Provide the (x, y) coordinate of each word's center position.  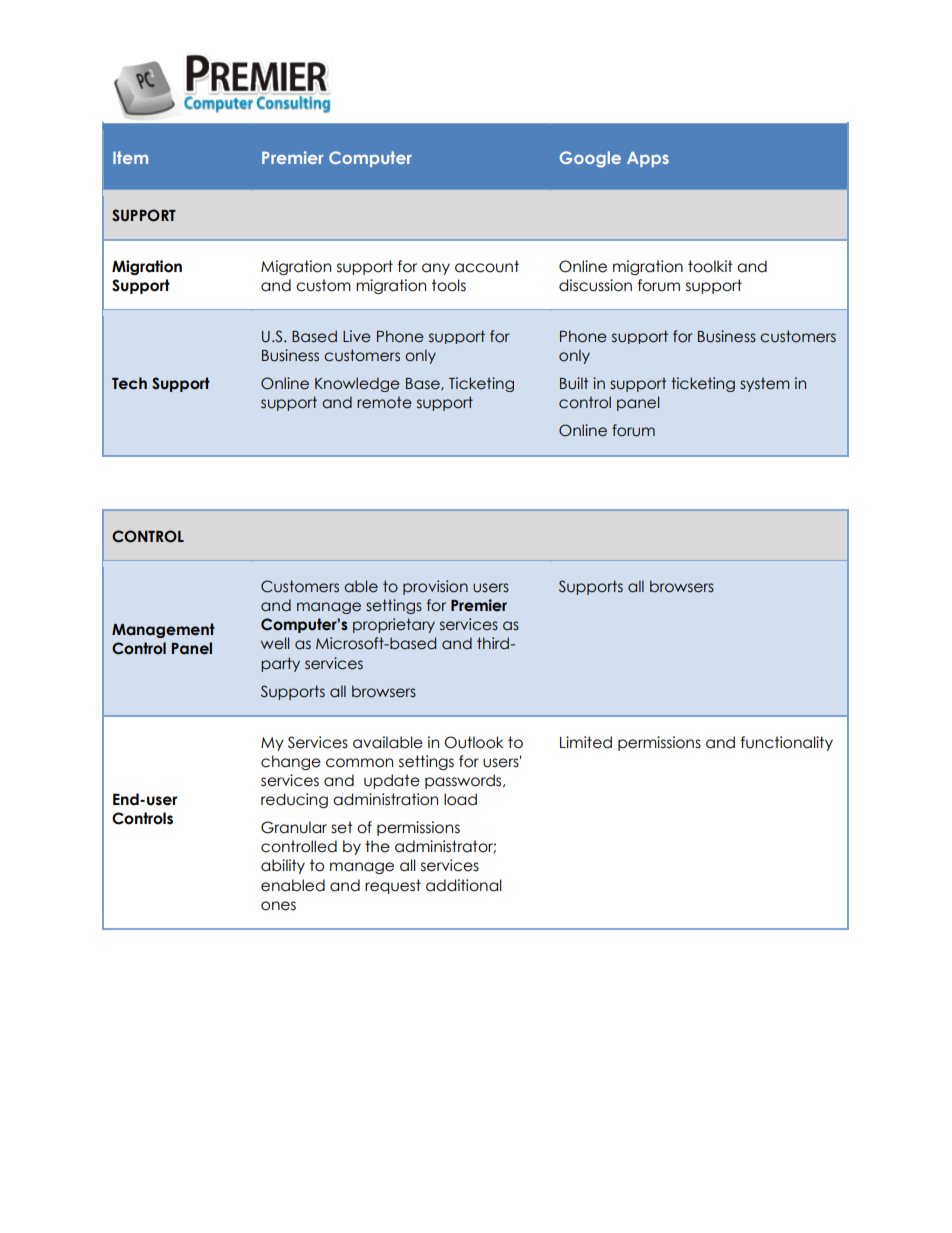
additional (464, 885)
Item (130, 157)
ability (283, 866)
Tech (129, 383)
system (765, 384)
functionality (787, 743)
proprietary (394, 625)
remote (384, 402)
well (275, 643)
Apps (648, 159)
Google (590, 159)
